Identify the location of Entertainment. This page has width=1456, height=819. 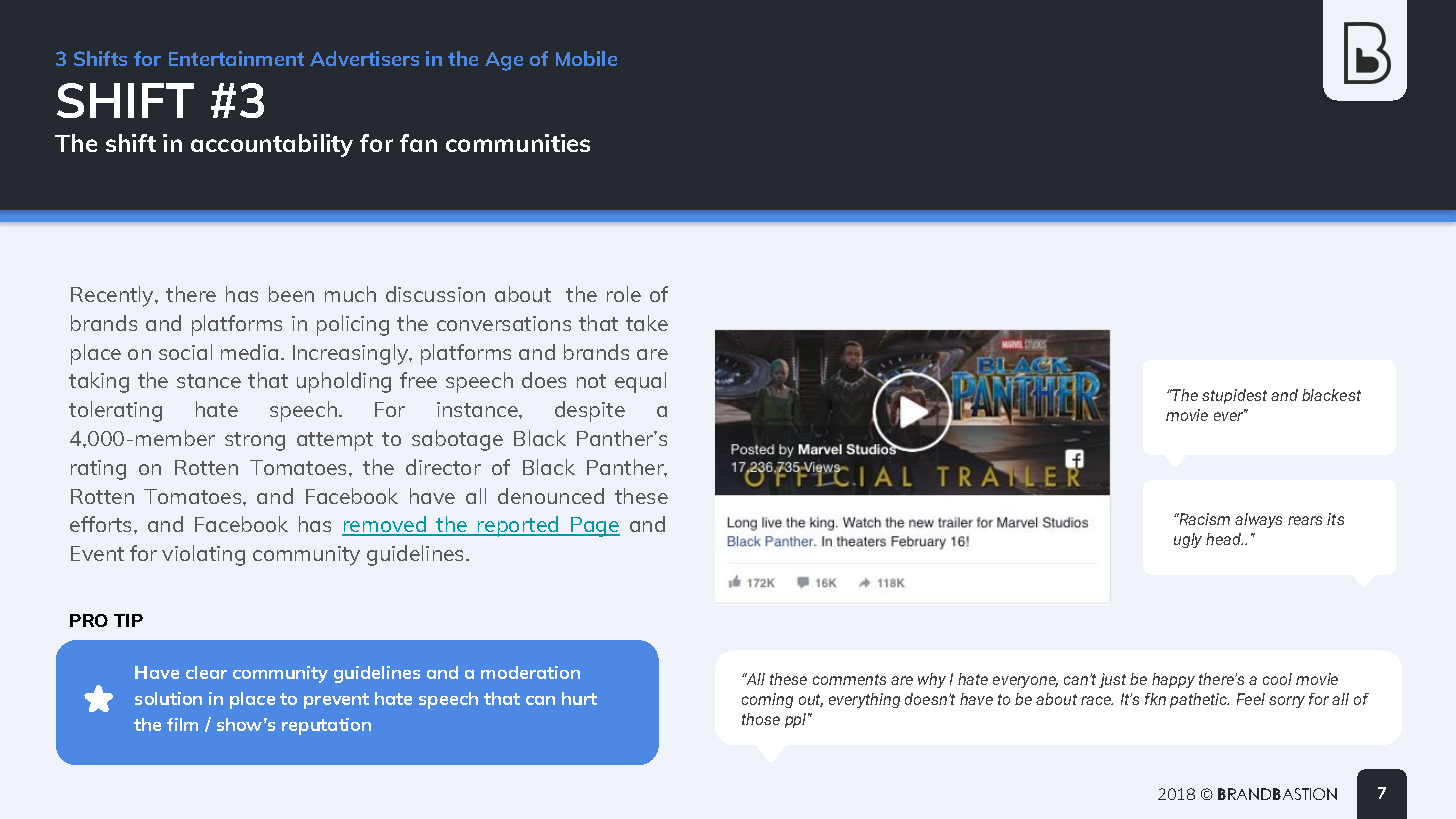
(236, 58).
